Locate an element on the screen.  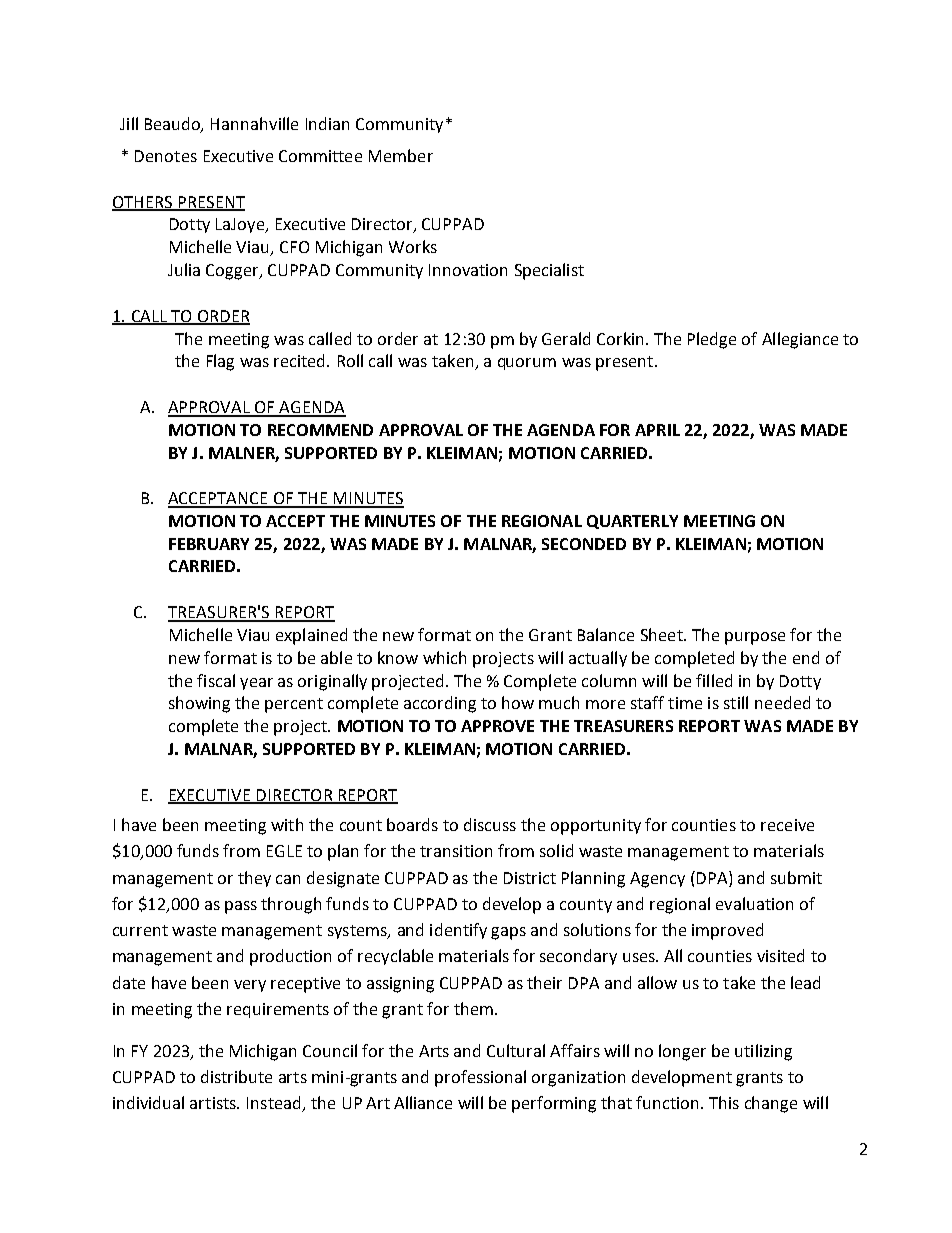
distribute is located at coordinates (236, 1076).
